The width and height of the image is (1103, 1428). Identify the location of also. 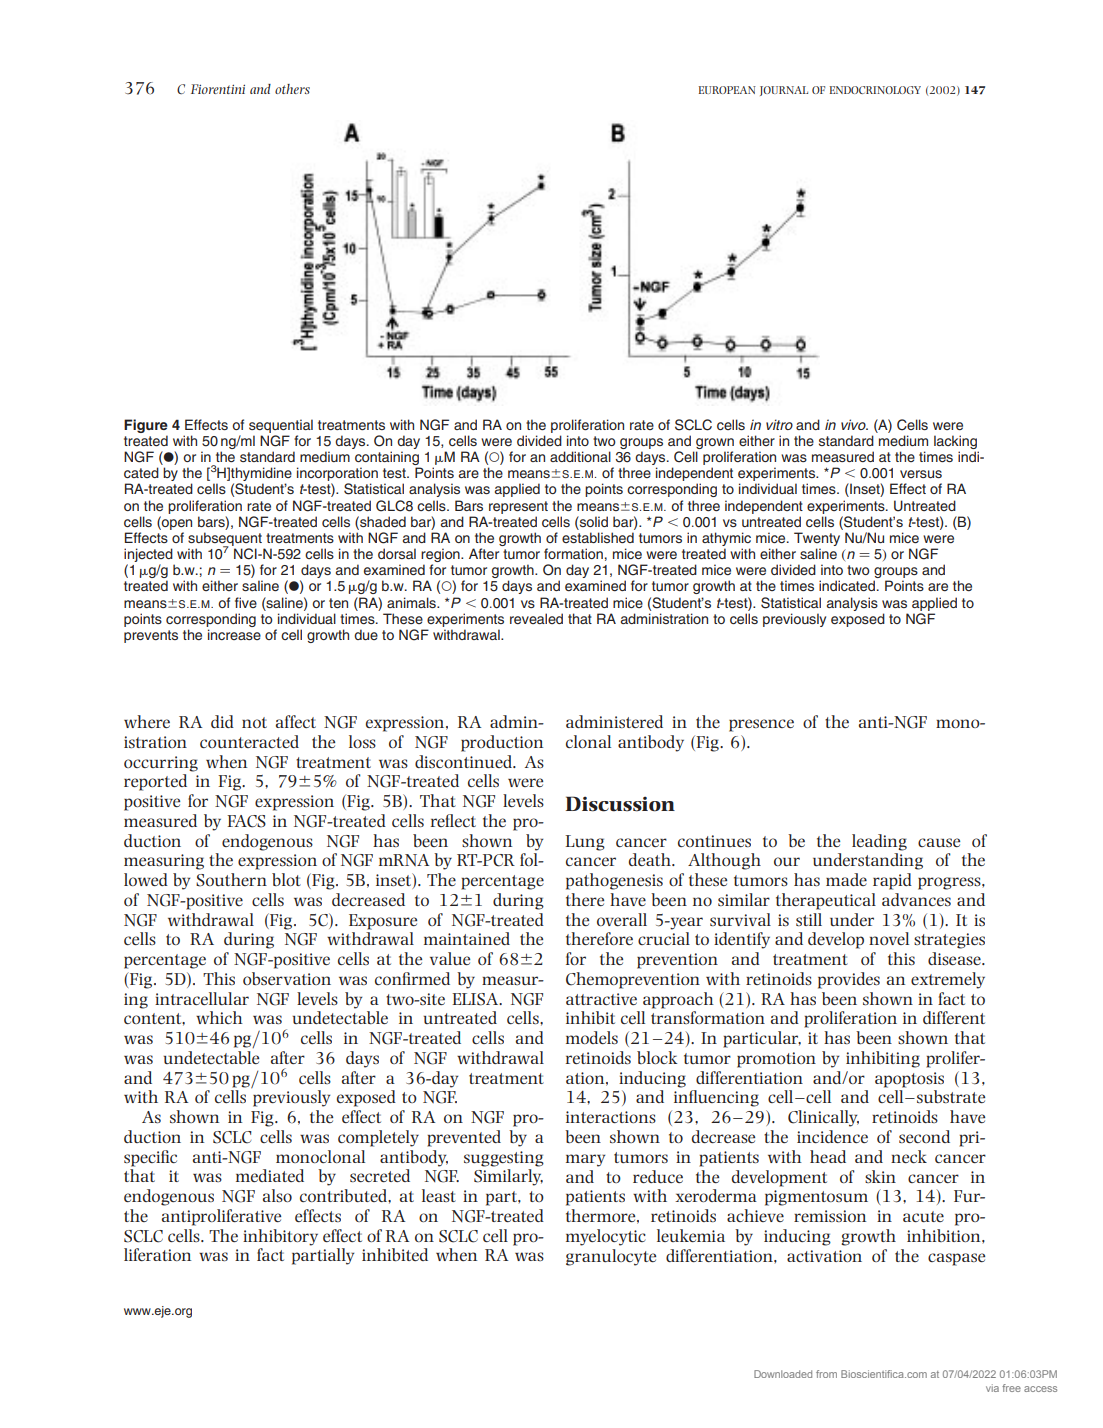
(277, 1195).
